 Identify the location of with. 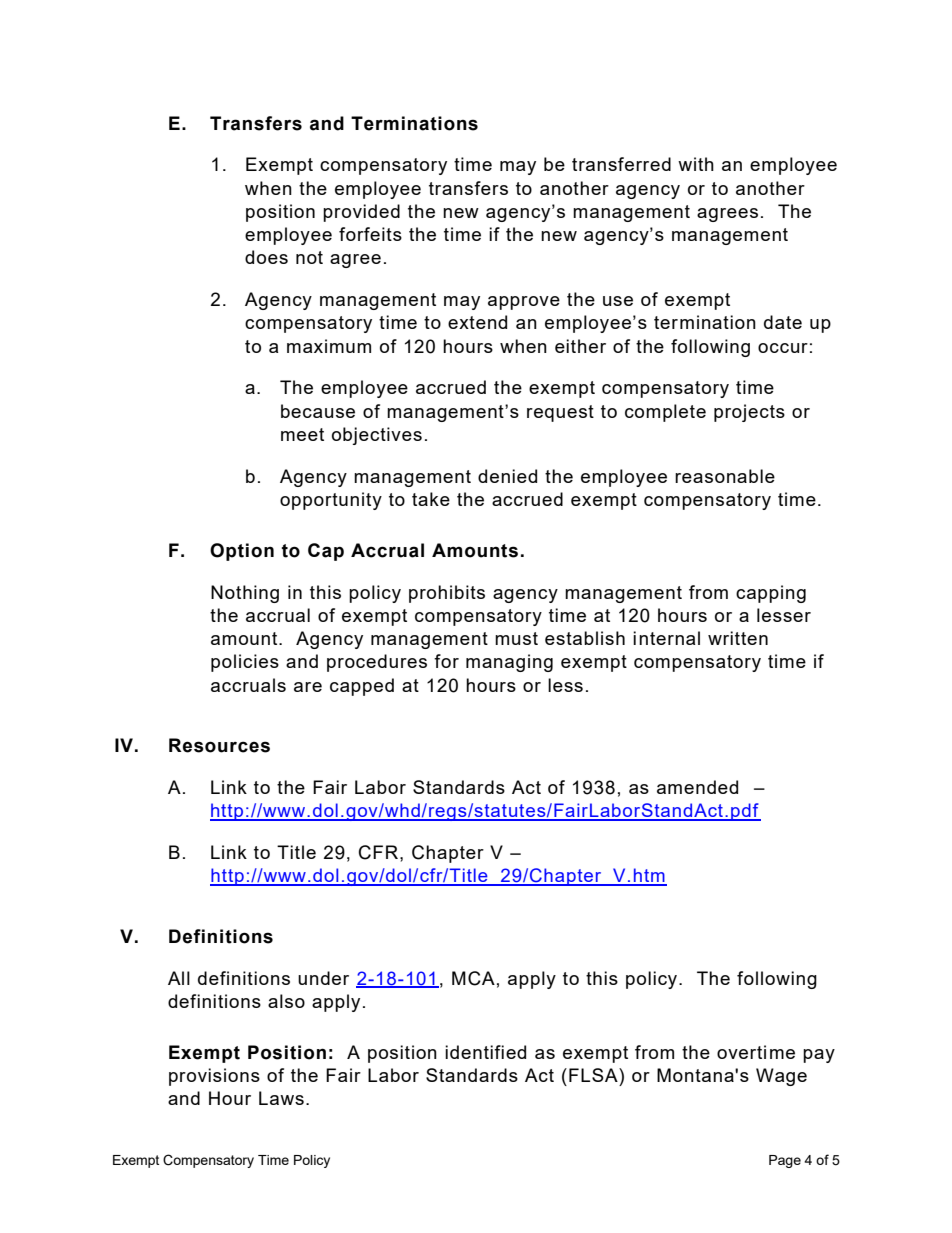
(696, 164).
